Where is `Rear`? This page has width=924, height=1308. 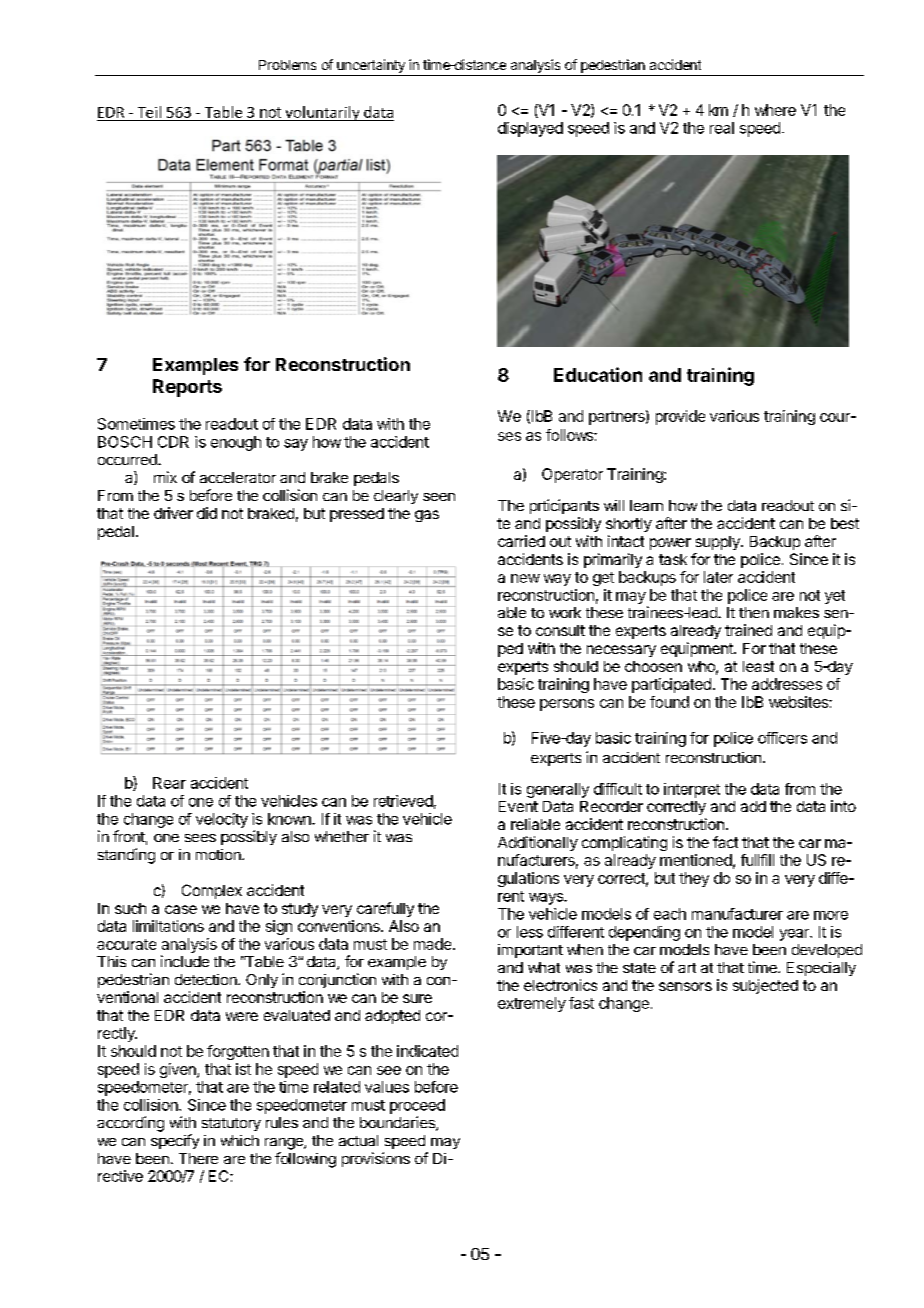
Rear is located at coordinates (169, 783).
